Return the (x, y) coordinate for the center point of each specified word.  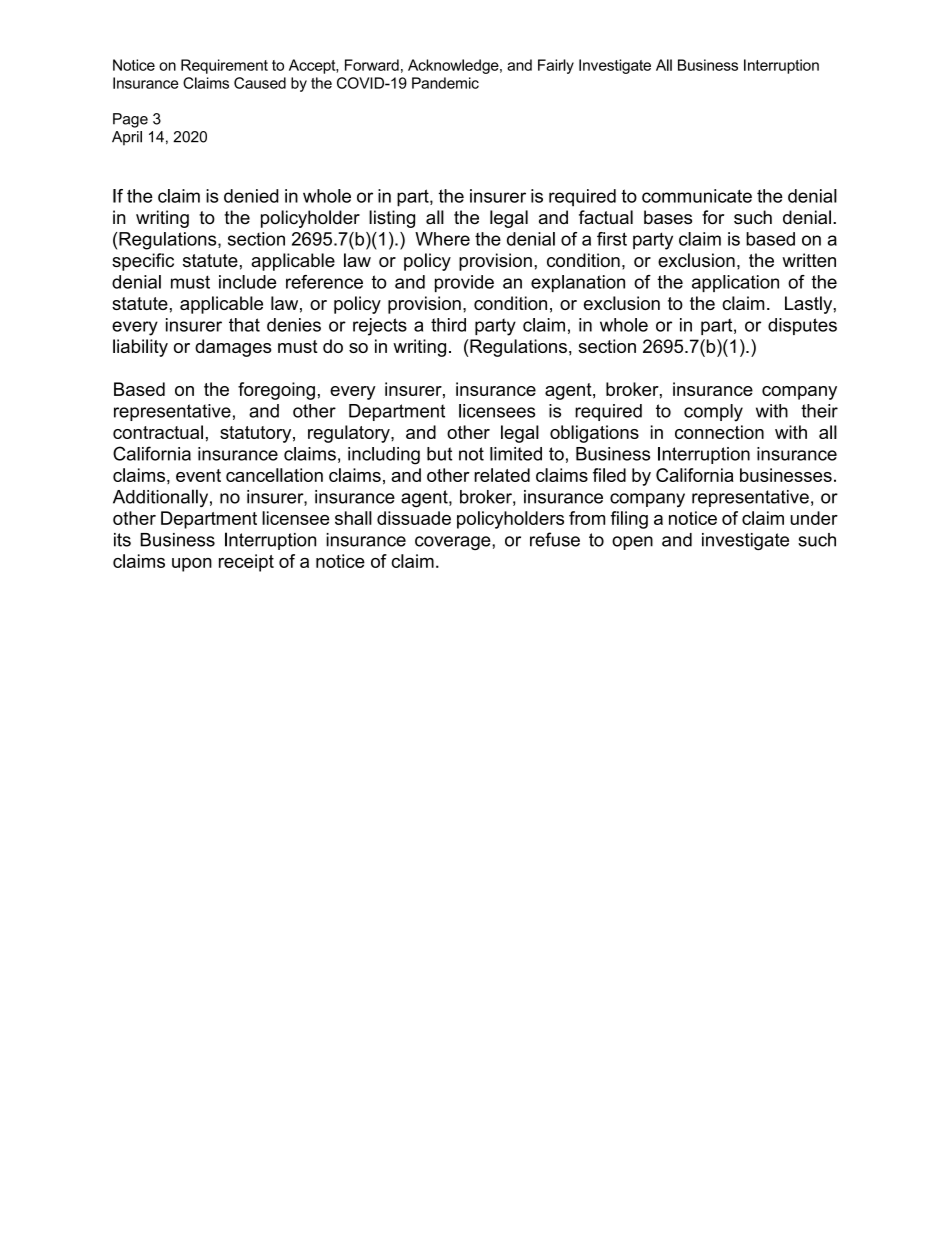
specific (143, 262)
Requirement (224, 66)
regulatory (350, 434)
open (632, 543)
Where (442, 239)
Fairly (556, 66)
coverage (454, 543)
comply (713, 413)
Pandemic (445, 83)
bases (668, 217)
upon (192, 565)
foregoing (276, 391)
